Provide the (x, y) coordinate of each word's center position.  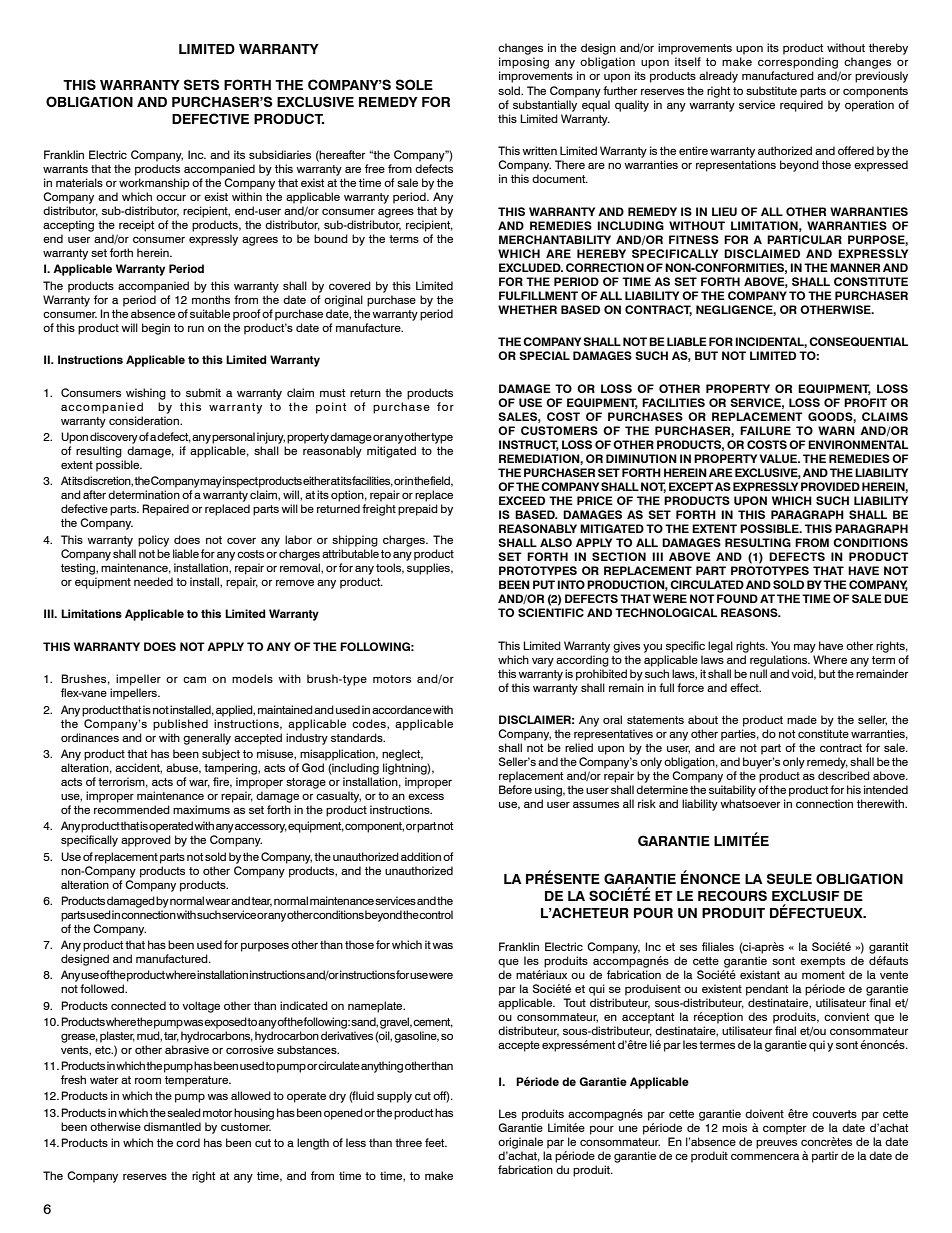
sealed (184, 1112)
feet (436, 1142)
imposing (524, 63)
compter (784, 1129)
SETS (201, 84)
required (801, 106)
